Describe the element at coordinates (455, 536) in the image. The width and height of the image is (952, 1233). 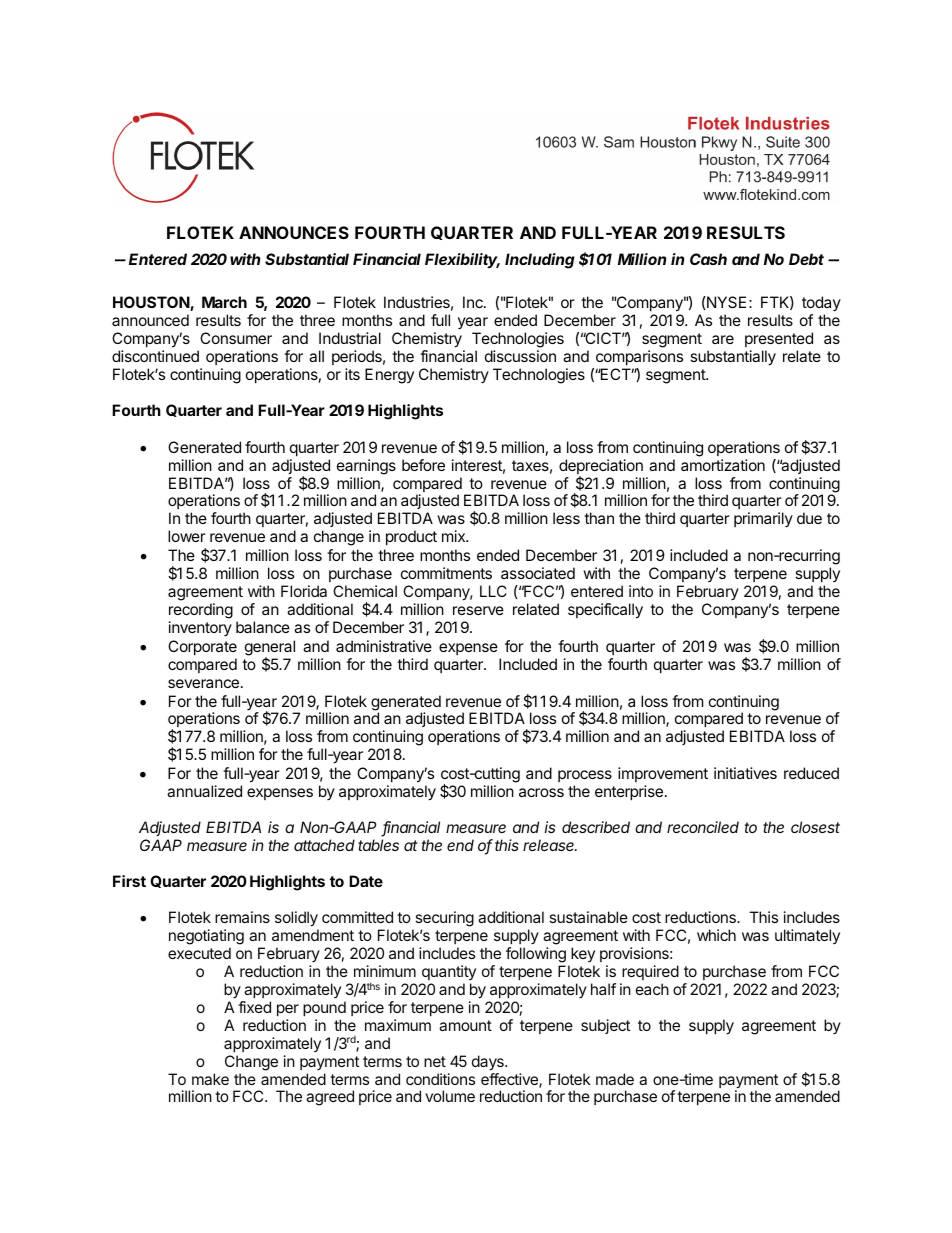
I see `mix` at that location.
